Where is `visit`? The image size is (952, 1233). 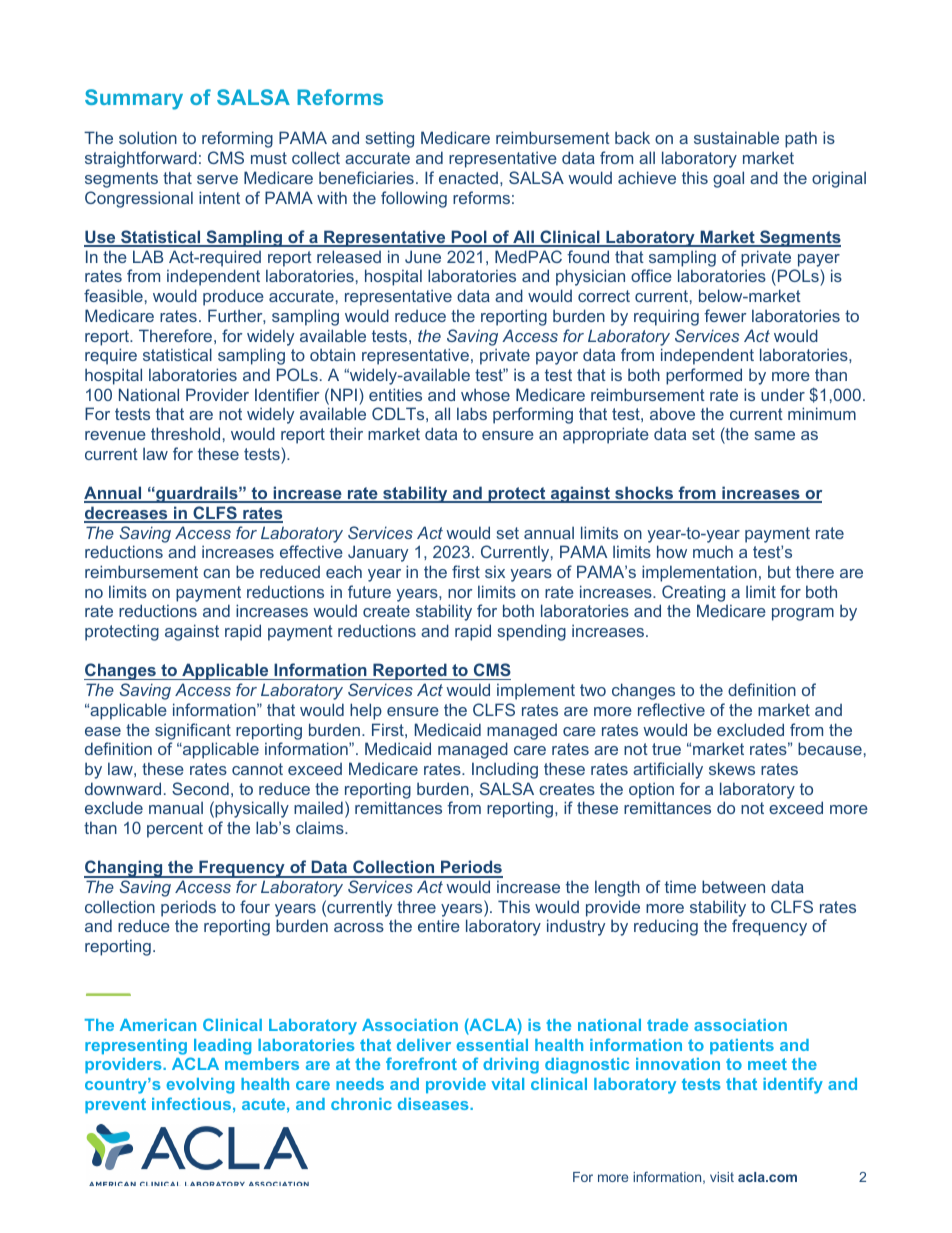 visit is located at coordinates (722, 1177).
